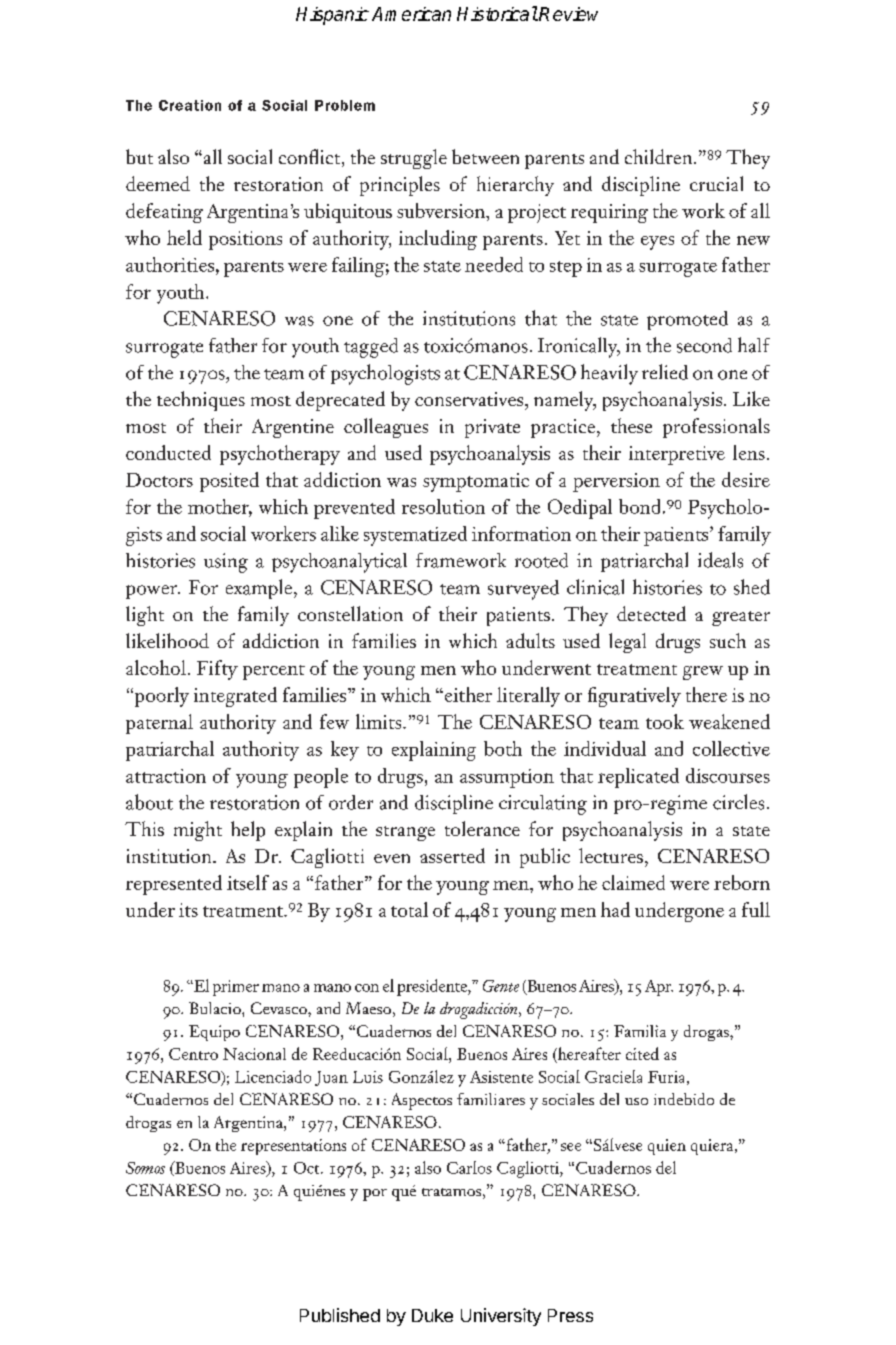  Describe the element at coordinates (476, 482) in the screenshot. I see `symptomatic` at that location.
